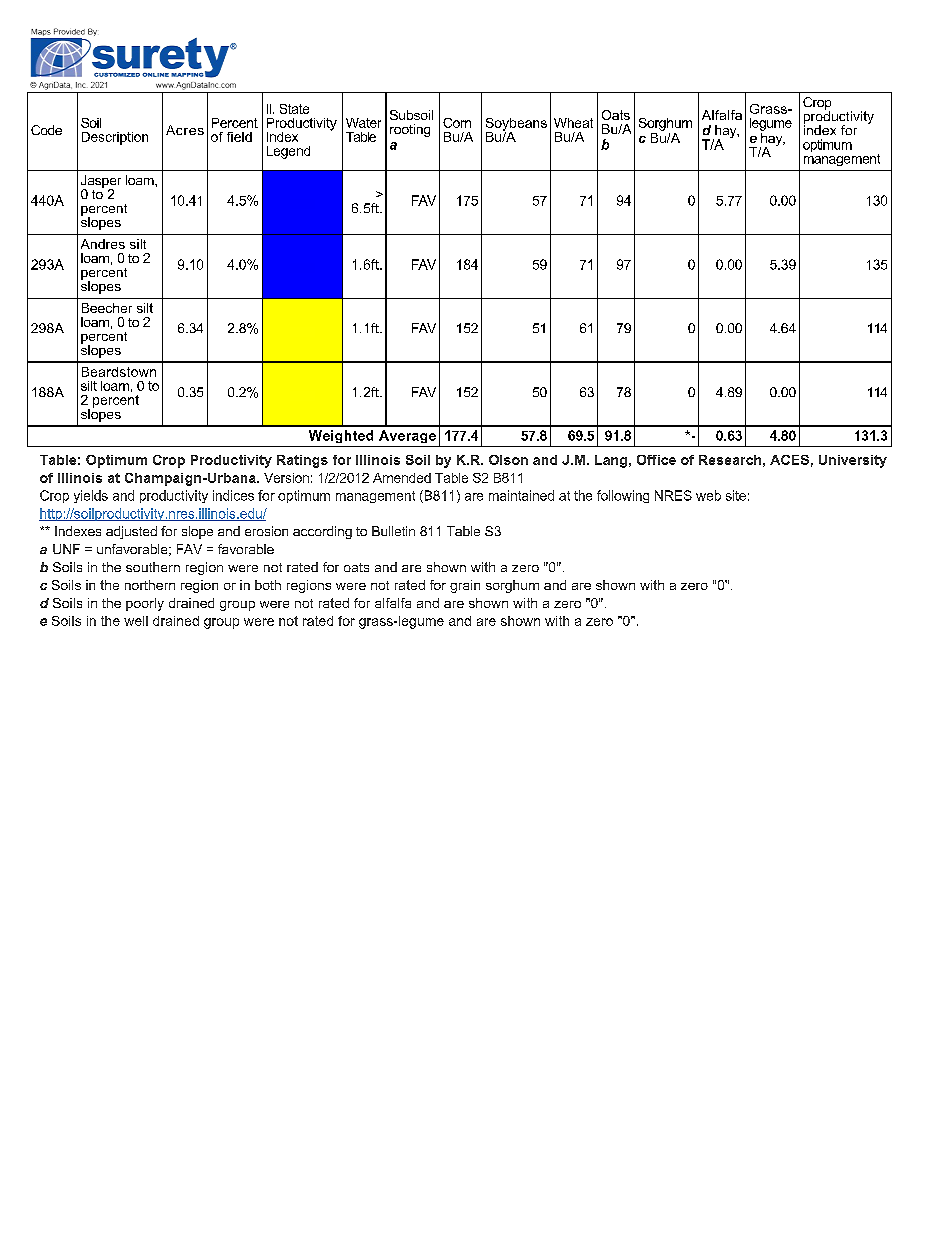  What do you see at coordinates (508, 460) in the document?
I see `Olson` at bounding box center [508, 460].
